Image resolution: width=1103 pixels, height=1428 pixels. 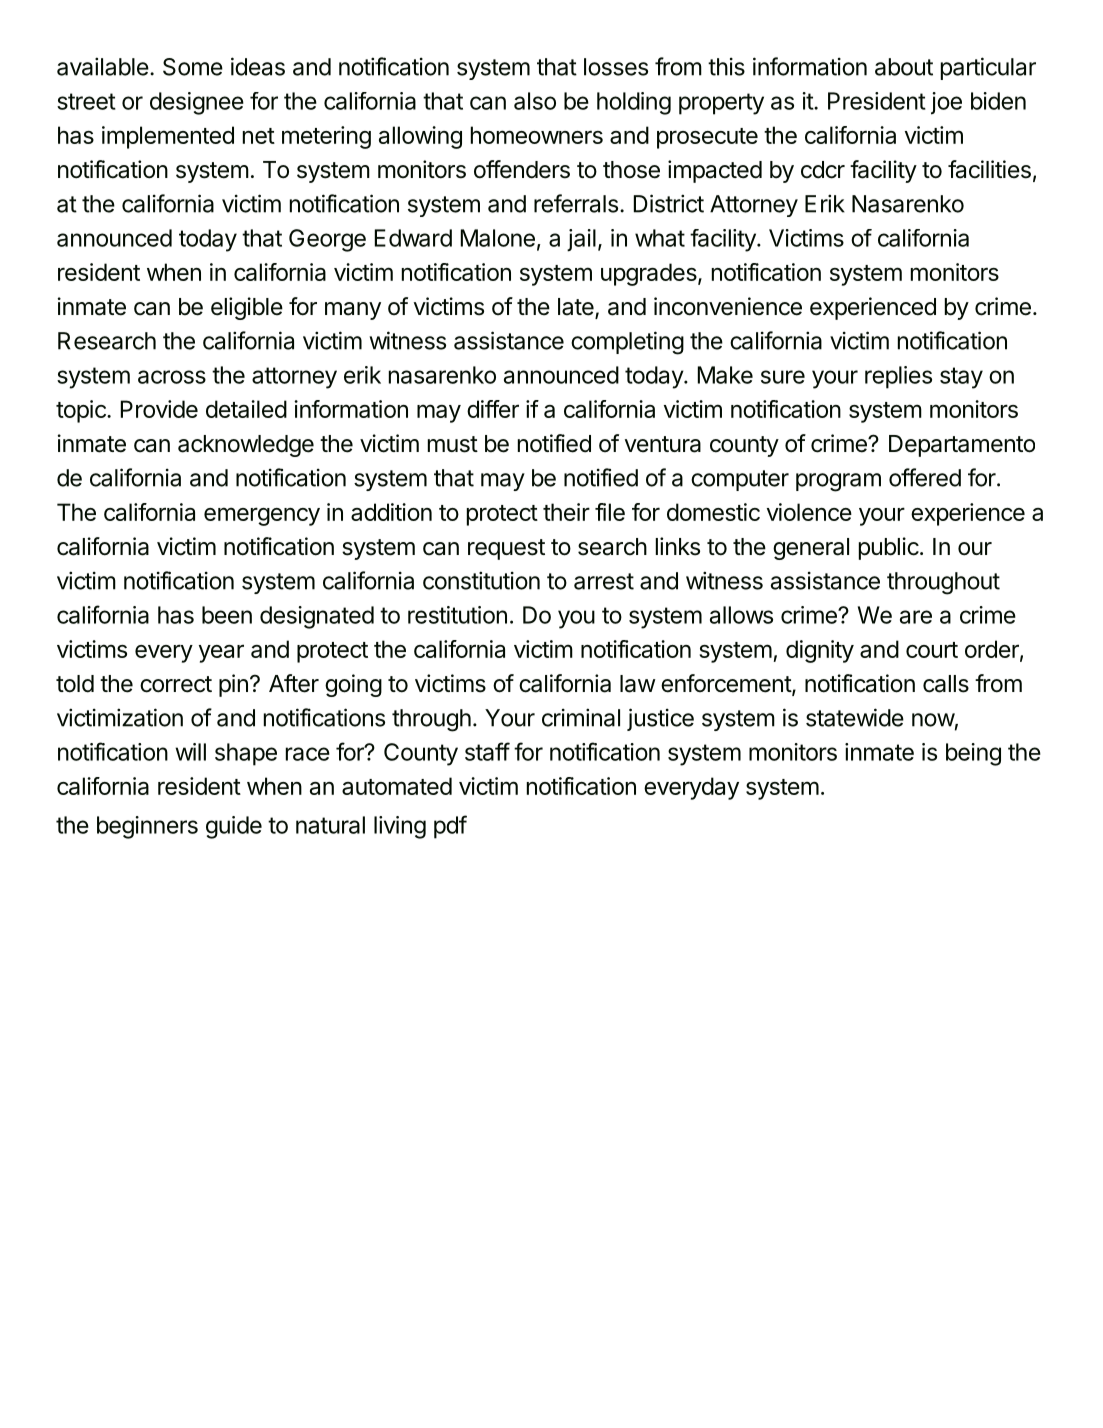 I want to click on must, so click(x=453, y=444).
